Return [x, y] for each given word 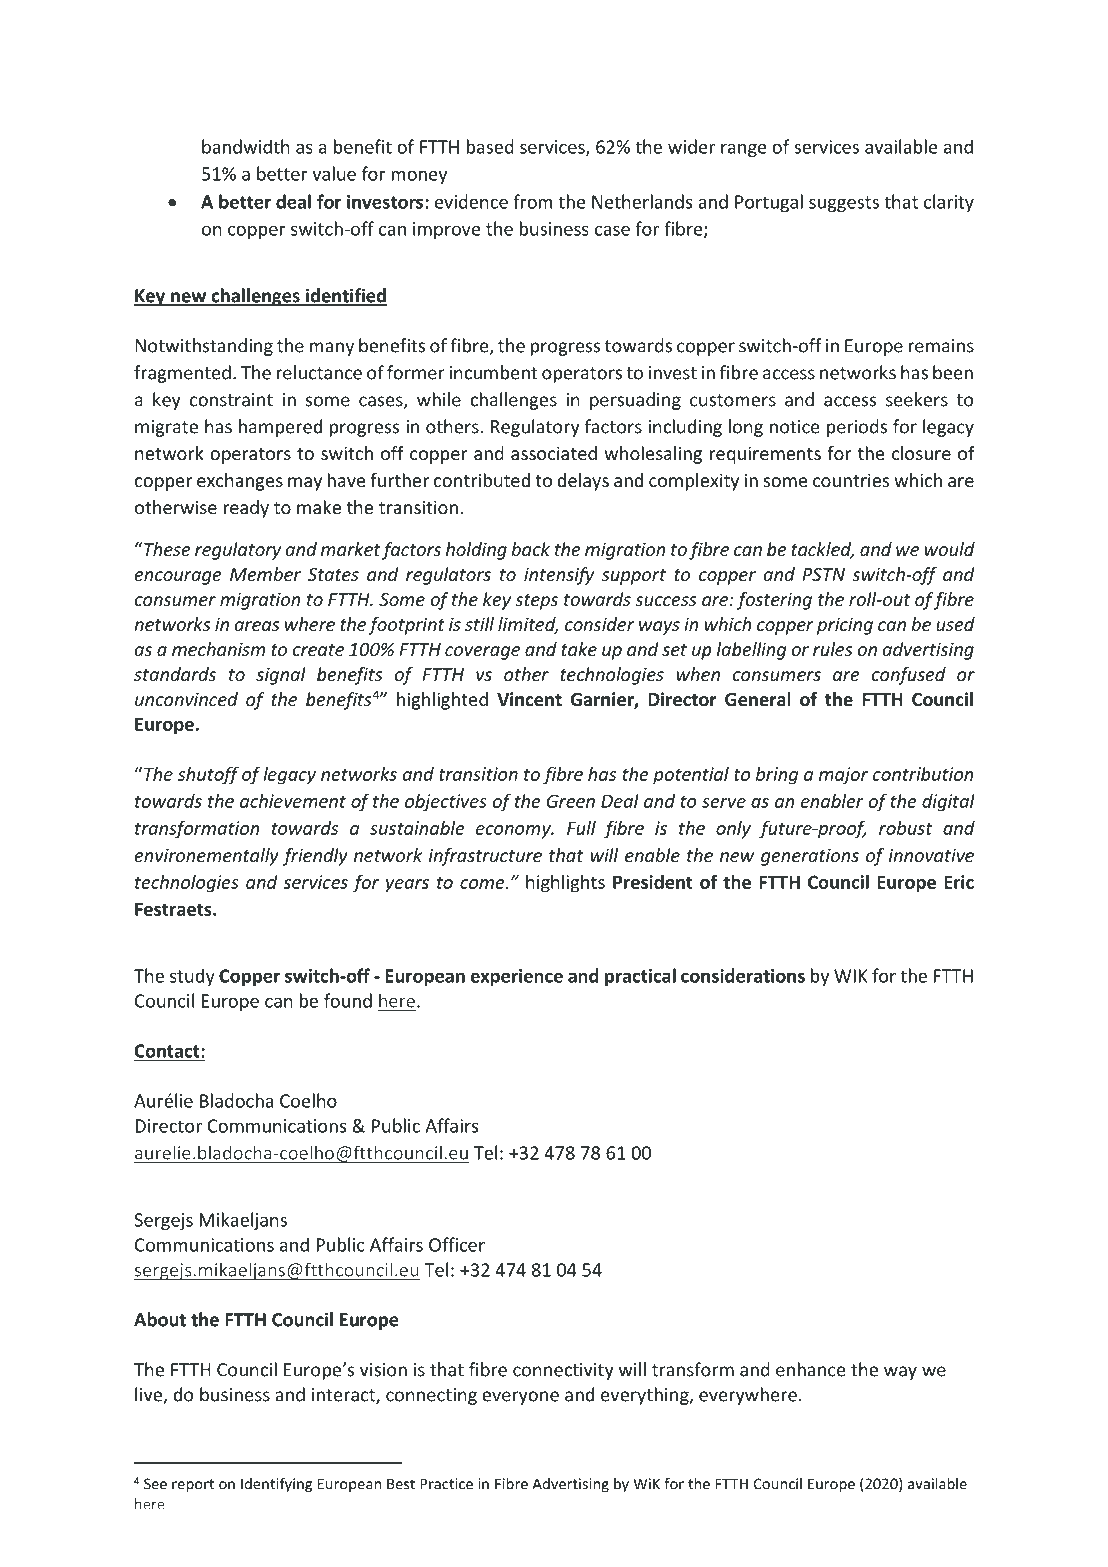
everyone [520, 1398]
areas [257, 626]
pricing [845, 626]
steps [536, 602]
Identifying [276, 1485]
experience [516, 977]
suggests [844, 204]
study [192, 977]
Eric [959, 882]
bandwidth [246, 146]
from [532, 201]
